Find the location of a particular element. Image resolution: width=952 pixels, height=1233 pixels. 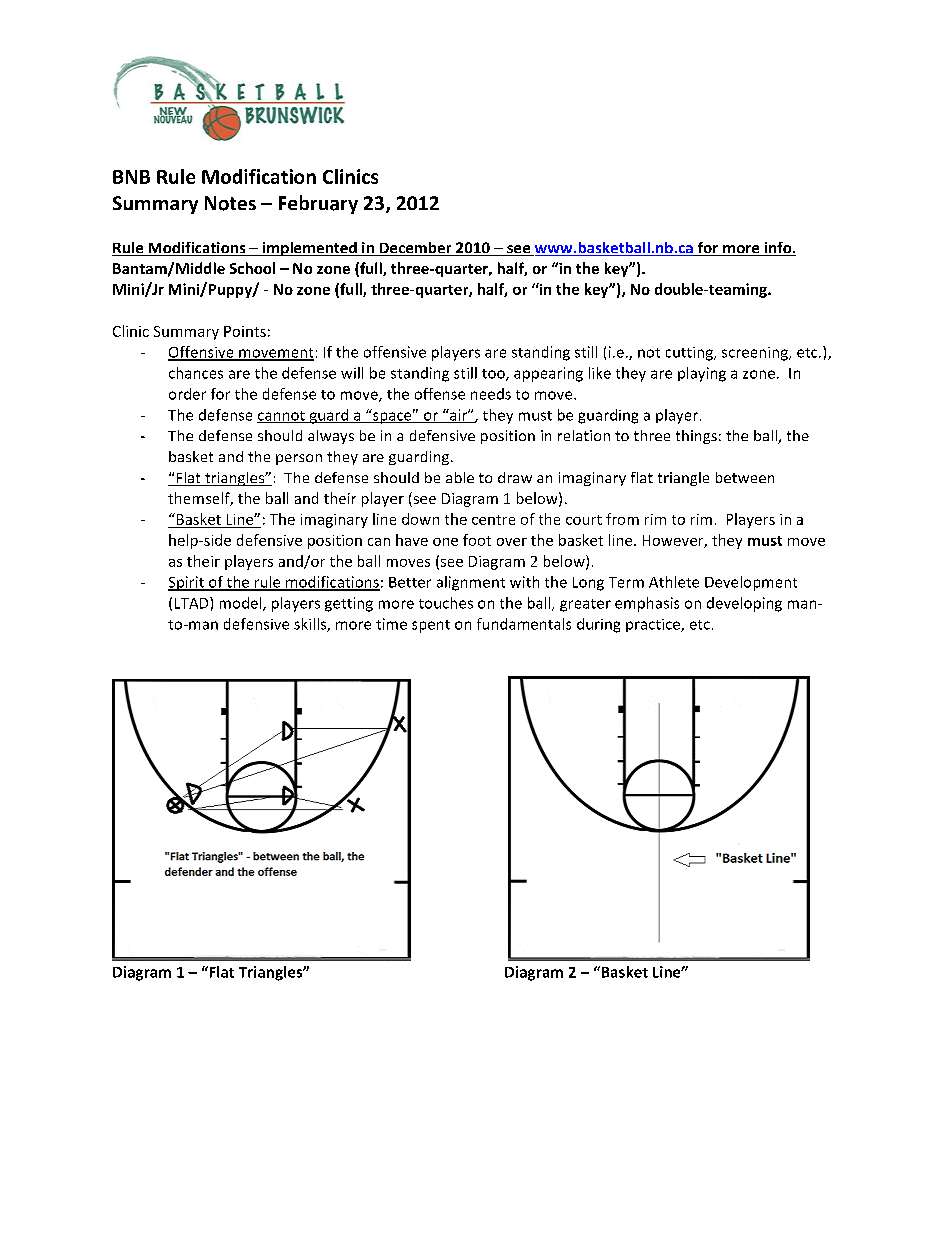

order is located at coordinates (187, 394).
